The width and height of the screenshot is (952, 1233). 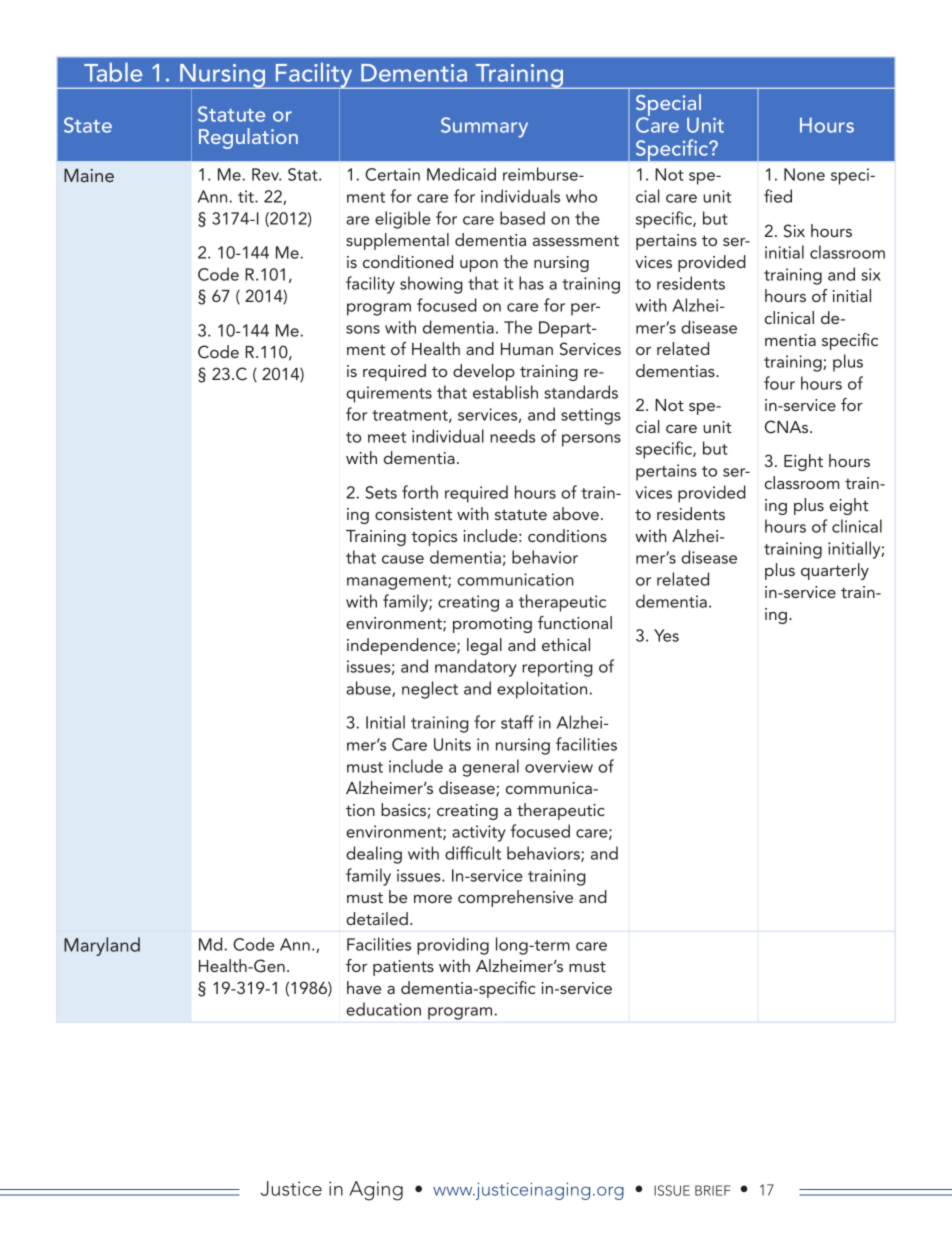 I want to click on have, so click(x=364, y=987).
